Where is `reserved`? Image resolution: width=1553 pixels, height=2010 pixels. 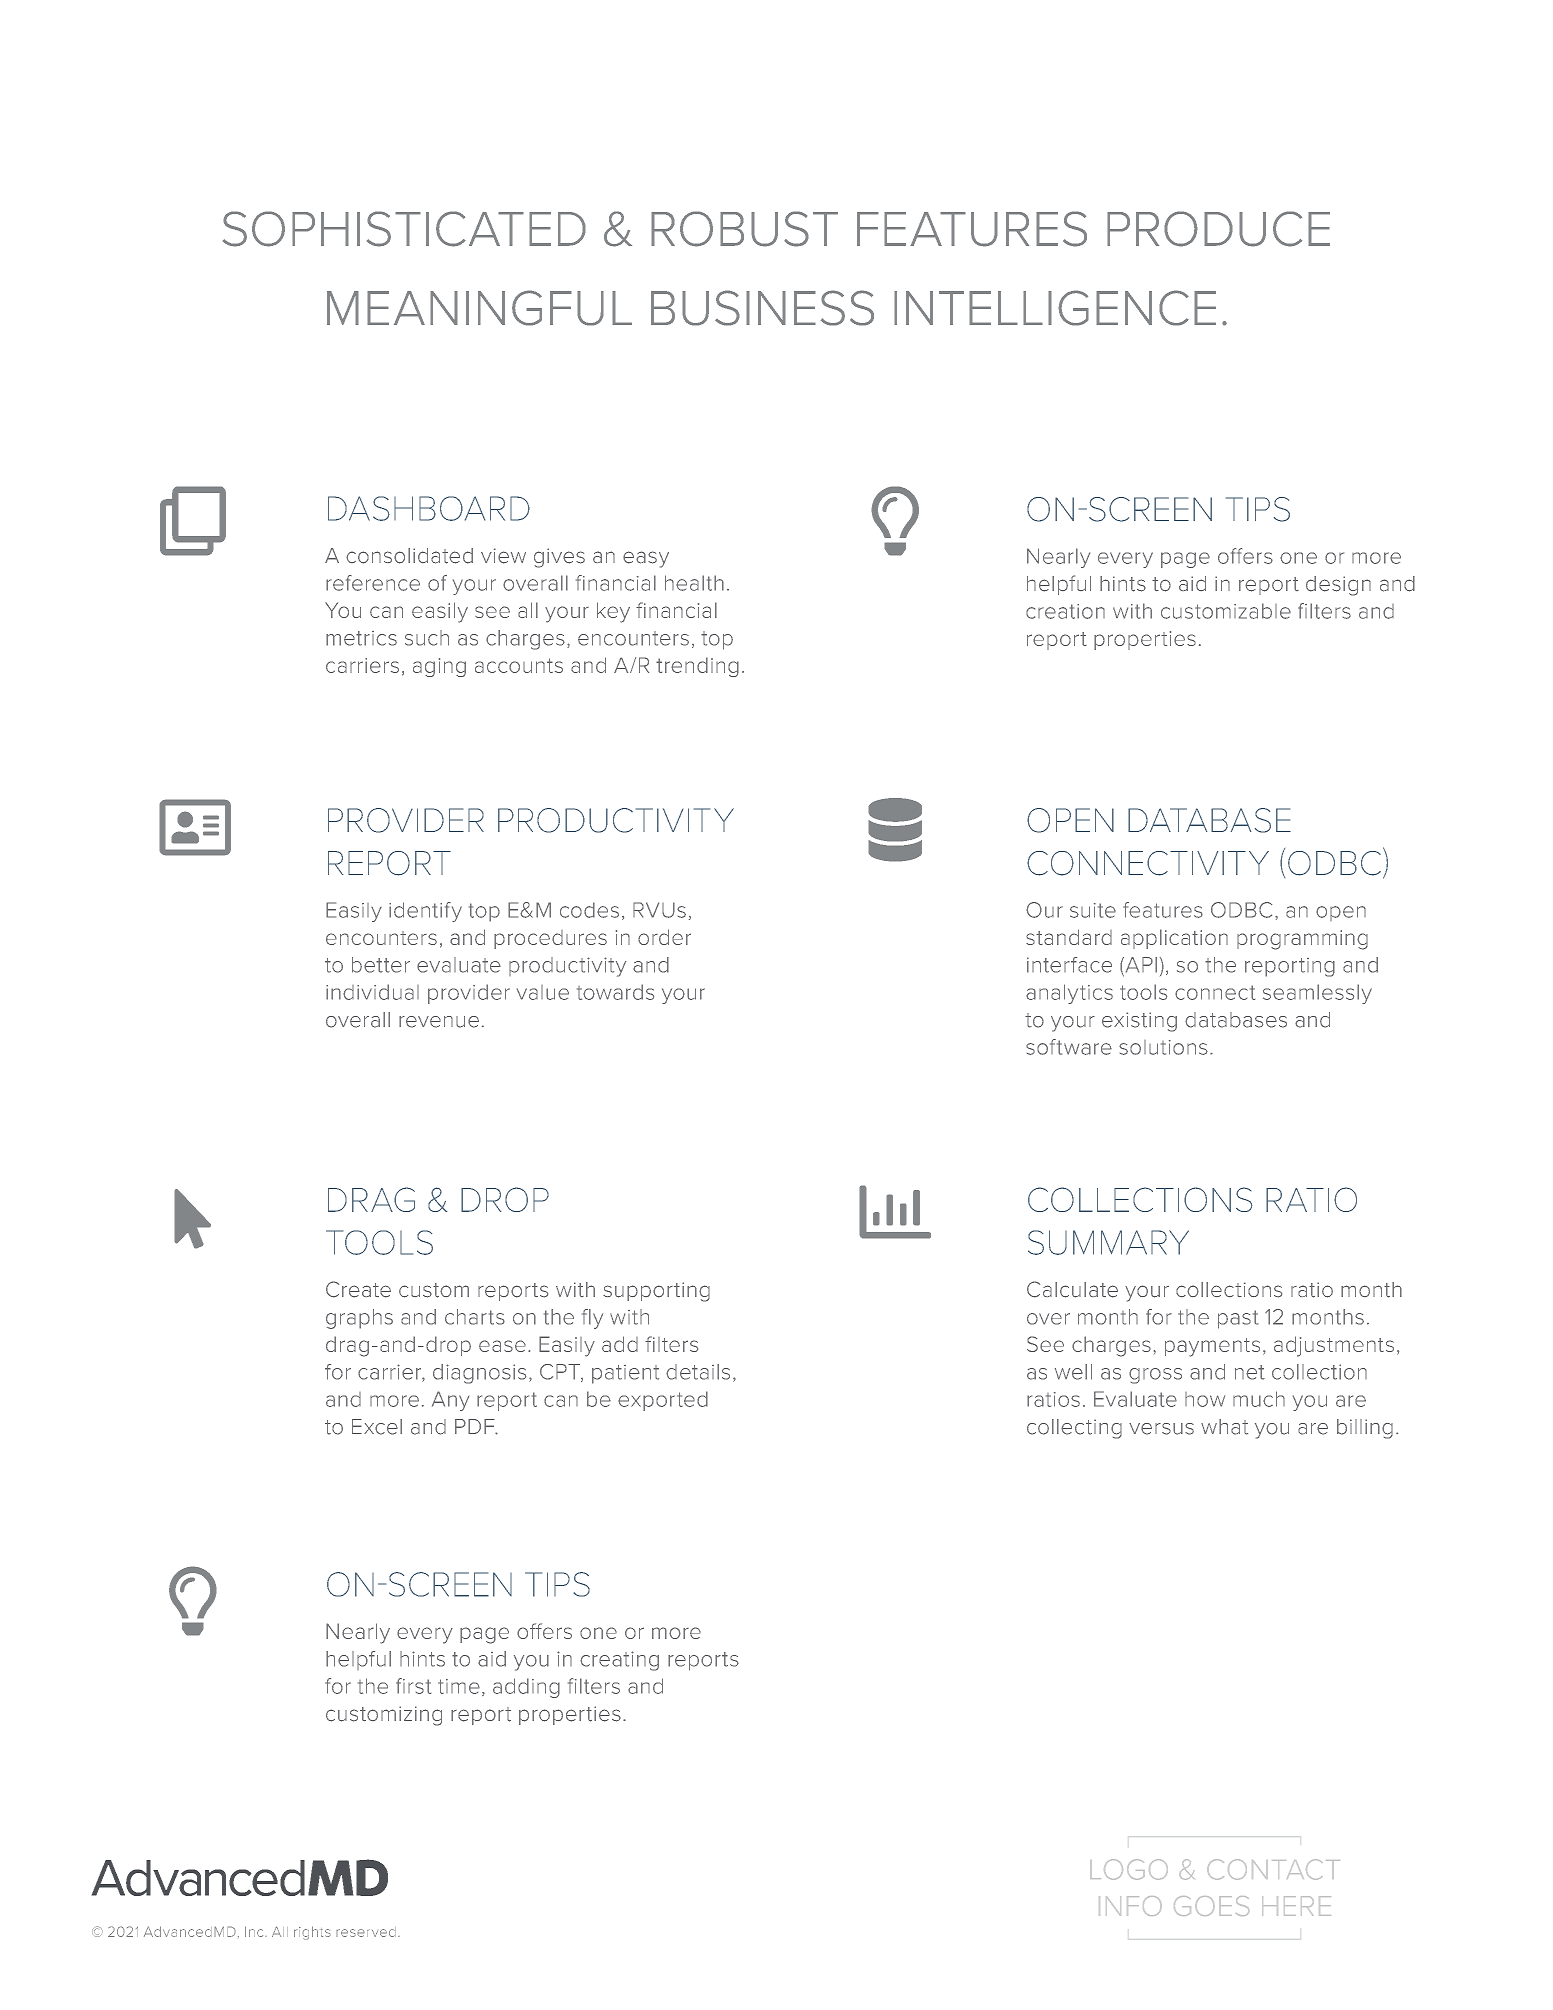
reserved is located at coordinates (366, 1932).
